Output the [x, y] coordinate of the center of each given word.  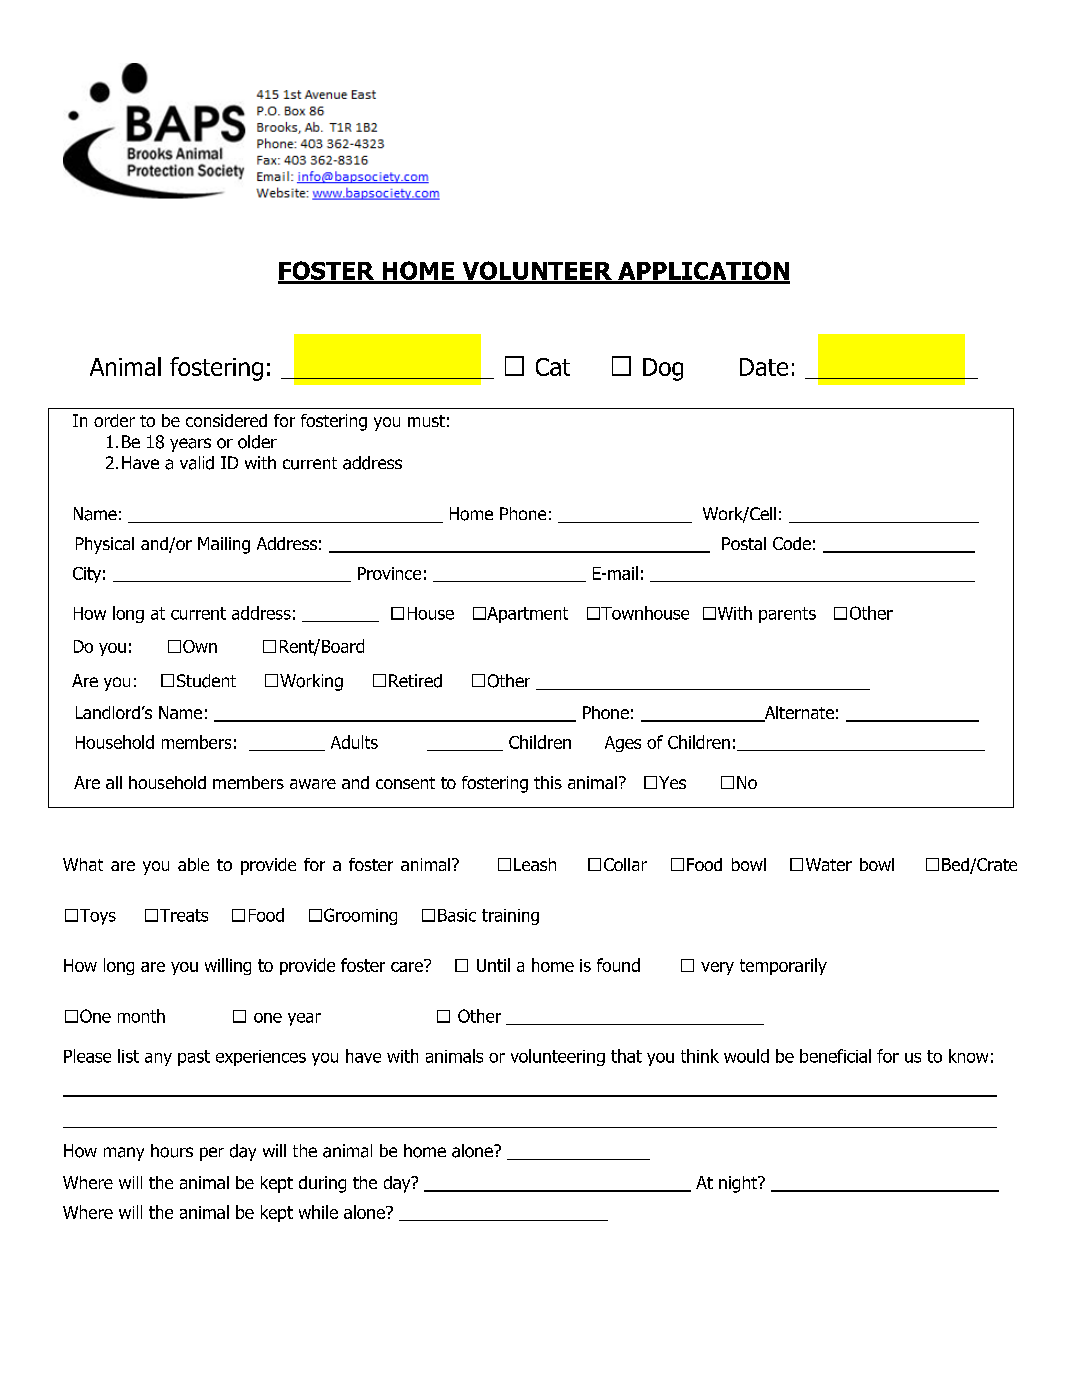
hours [172, 1151]
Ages [623, 744]
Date [764, 367]
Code [792, 543]
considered [226, 420]
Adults [354, 742]
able [193, 864]
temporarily [783, 966]
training [510, 917]
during [322, 1184]
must [426, 421]
